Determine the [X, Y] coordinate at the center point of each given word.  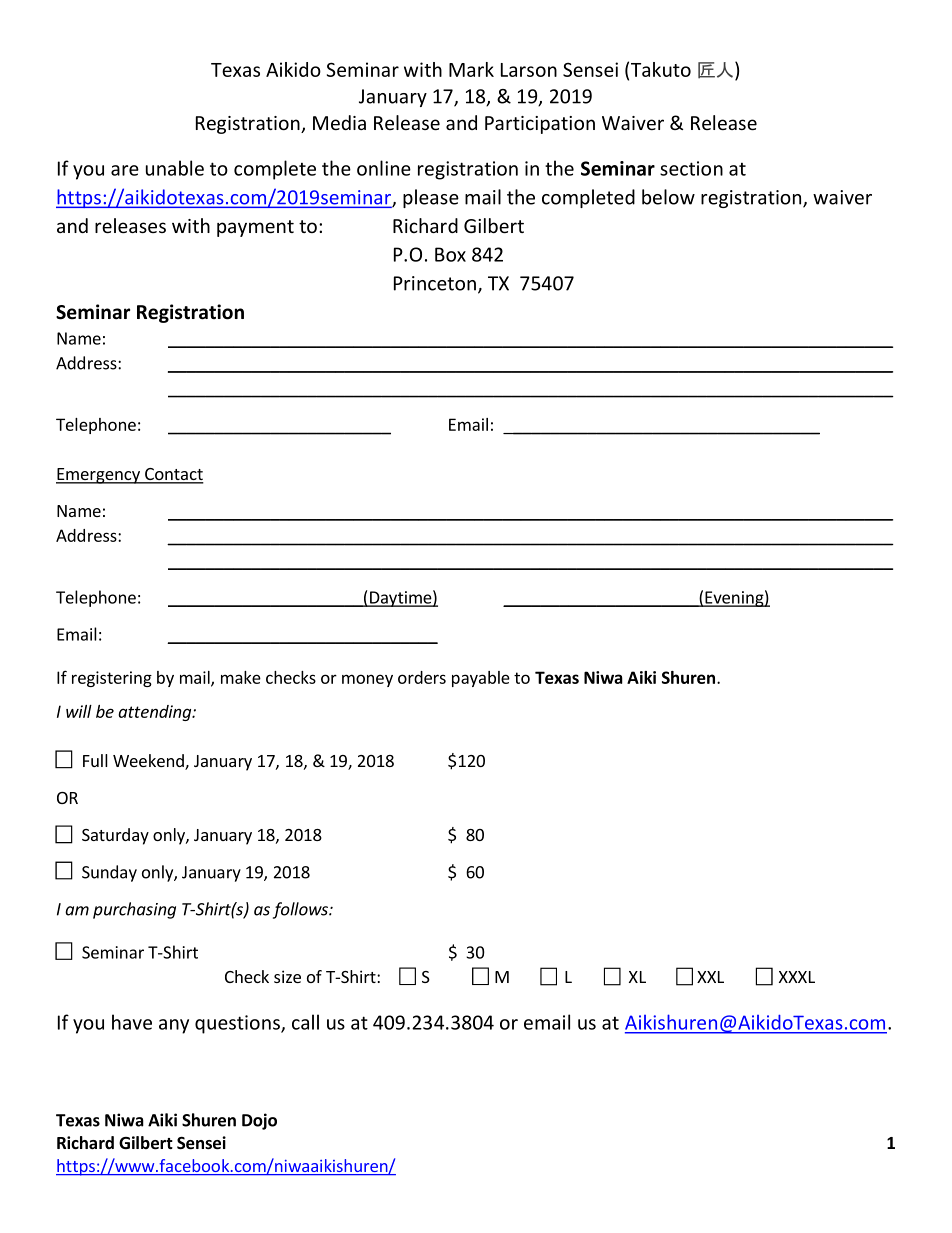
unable [175, 168]
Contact [173, 475]
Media [339, 122]
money [367, 680]
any [174, 1026]
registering [112, 679]
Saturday [115, 836]
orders [422, 677]
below [668, 197]
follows [301, 910]
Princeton [435, 283]
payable [481, 679]
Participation [540, 125]
